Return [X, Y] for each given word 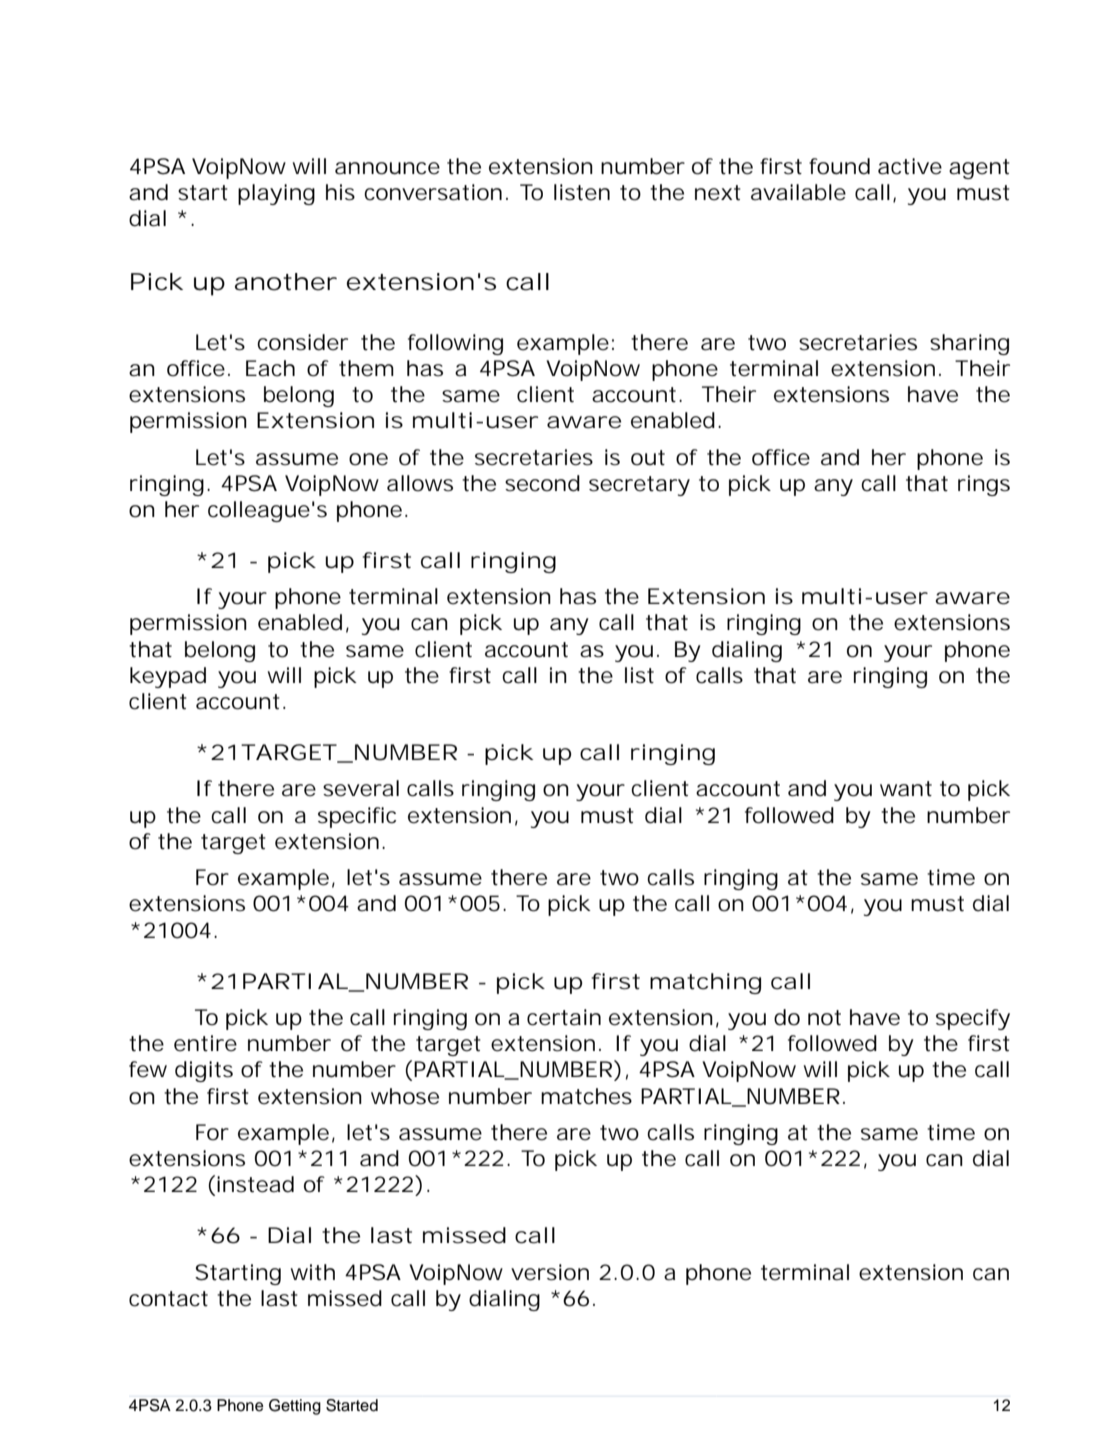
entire [205, 1043]
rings [984, 485]
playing [276, 194]
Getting [295, 1407]
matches [586, 1096]
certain [564, 1017]
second [542, 483]
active [910, 166]
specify [973, 1019]
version [550, 1272]
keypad [168, 677]
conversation [433, 192]
